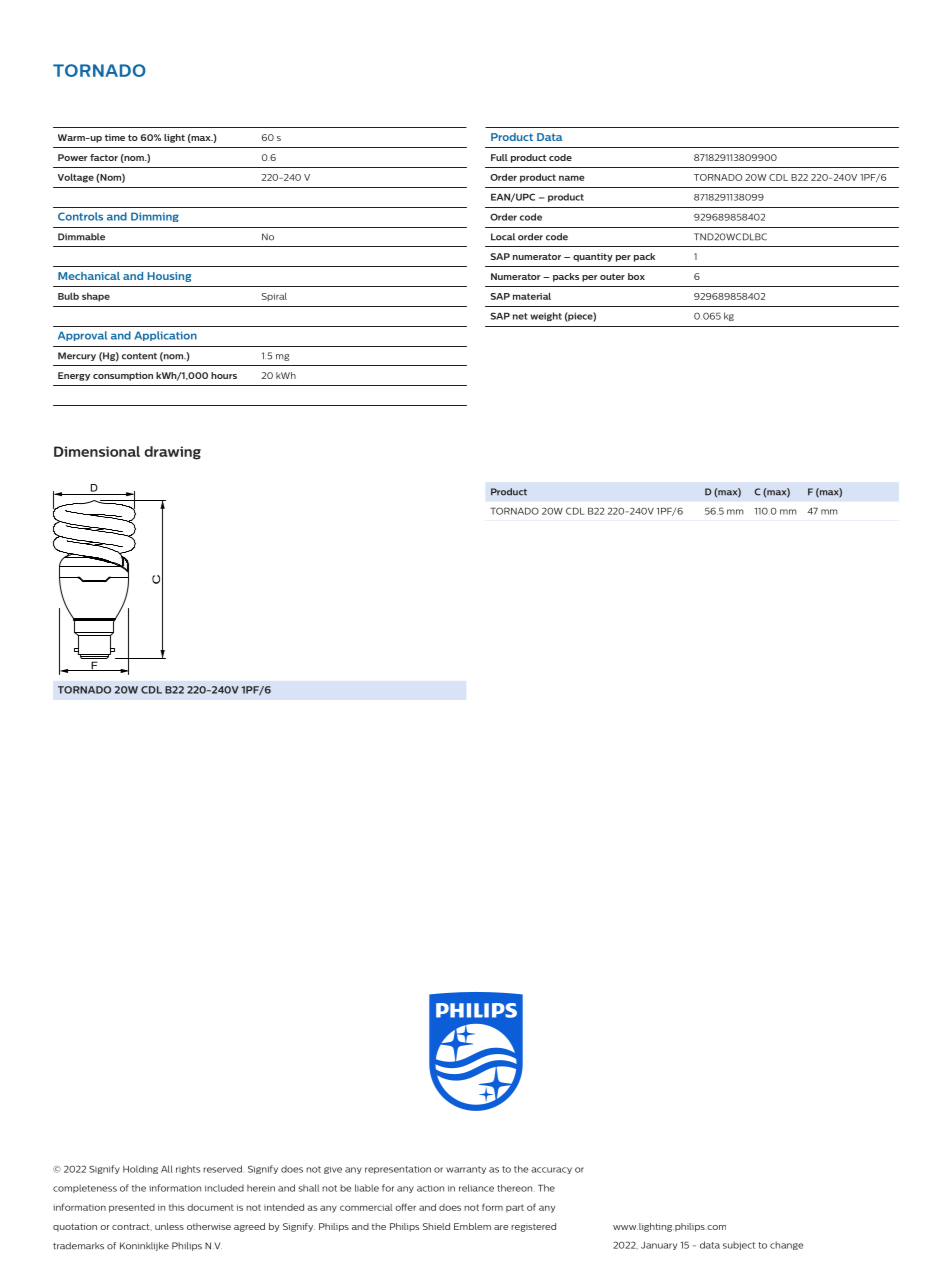 This document has height=1265, width=952. Describe the element at coordinates (499, 157) in the document. I see `Full` at that location.
